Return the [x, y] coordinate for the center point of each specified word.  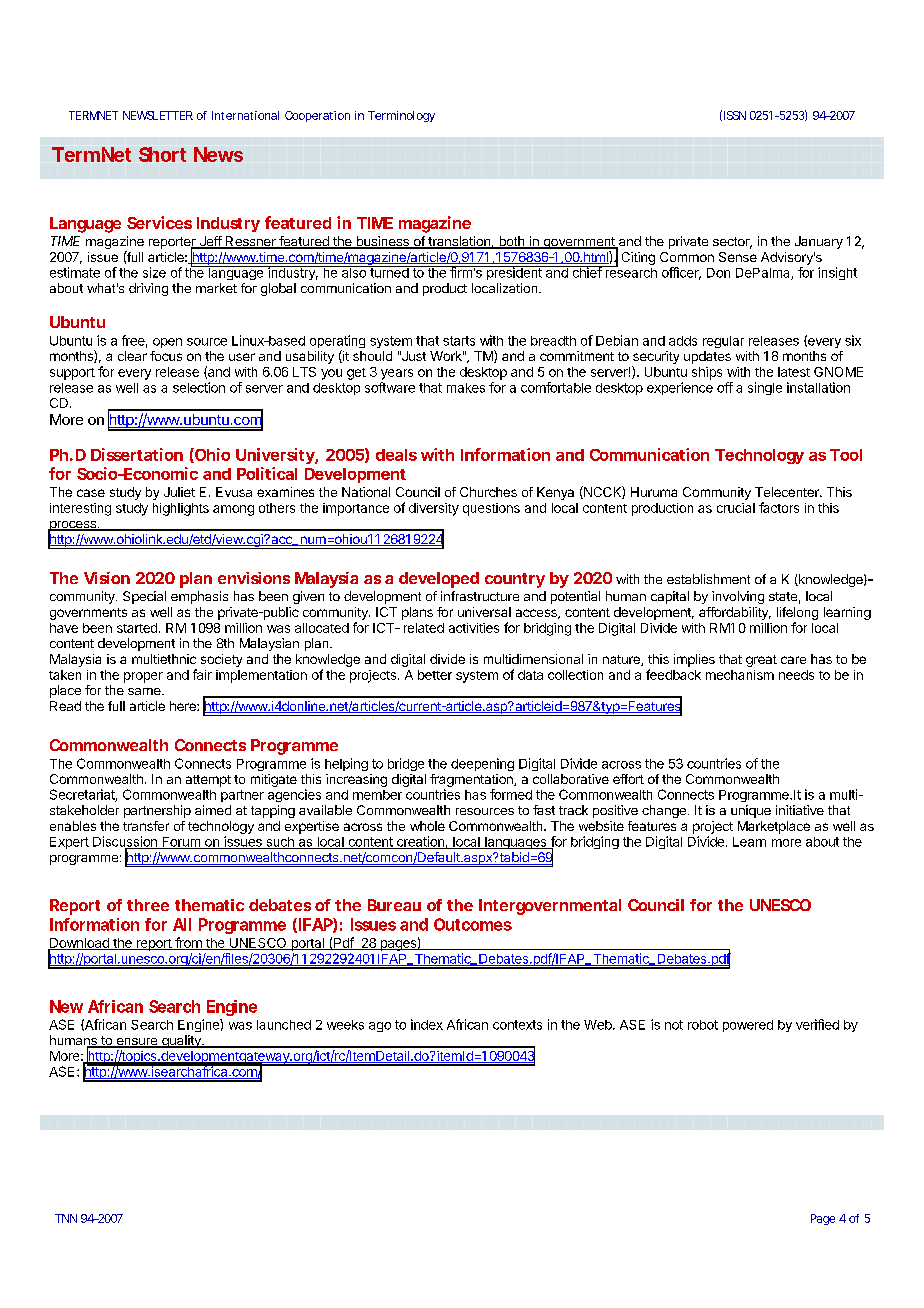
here [184, 706]
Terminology [401, 116]
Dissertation [137, 454]
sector [732, 243]
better [435, 675]
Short [162, 154]
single [765, 388]
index [427, 1024]
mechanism [740, 675]
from [188, 943]
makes [466, 388]
